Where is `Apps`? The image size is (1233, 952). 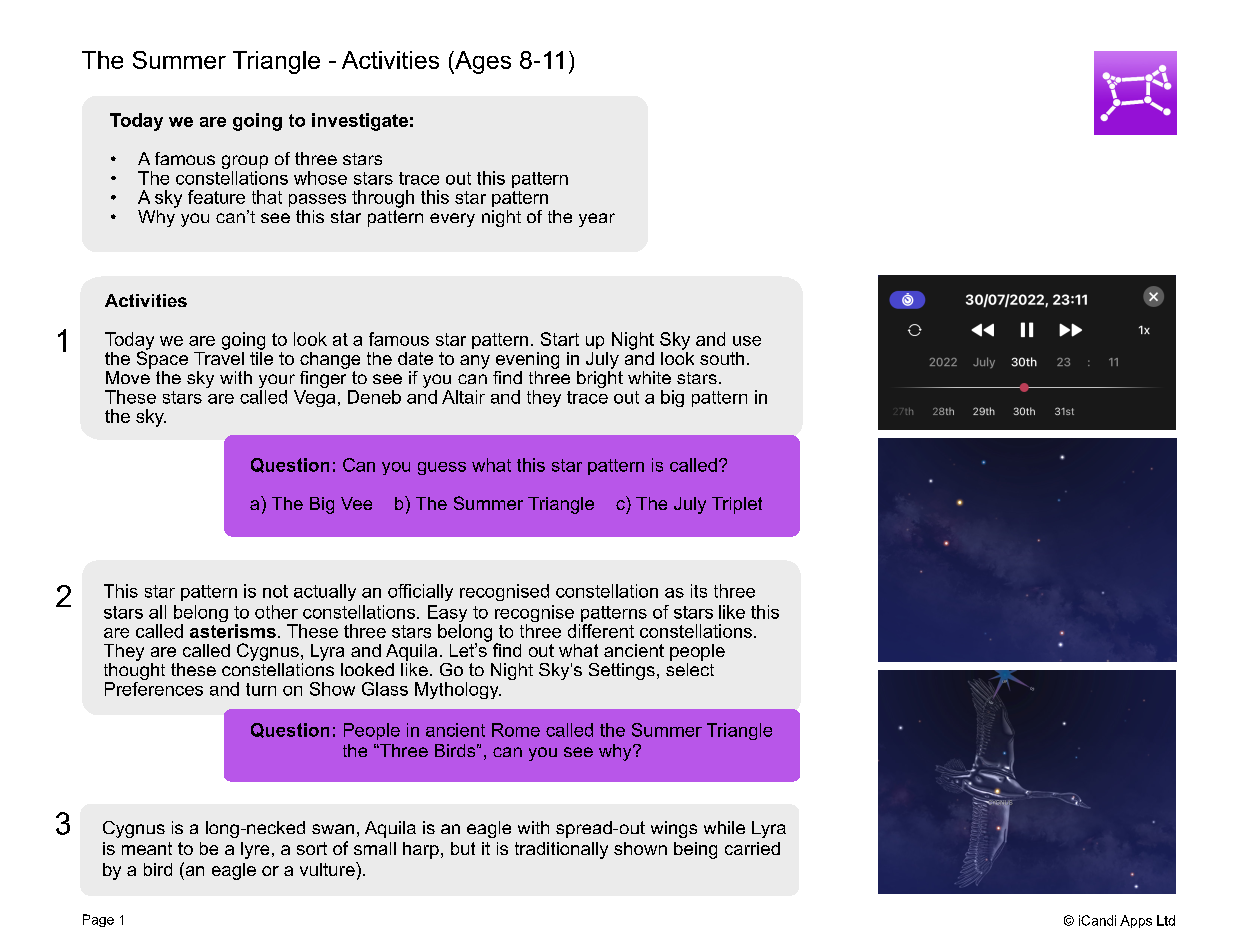
Apps is located at coordinates (1136, 921).
